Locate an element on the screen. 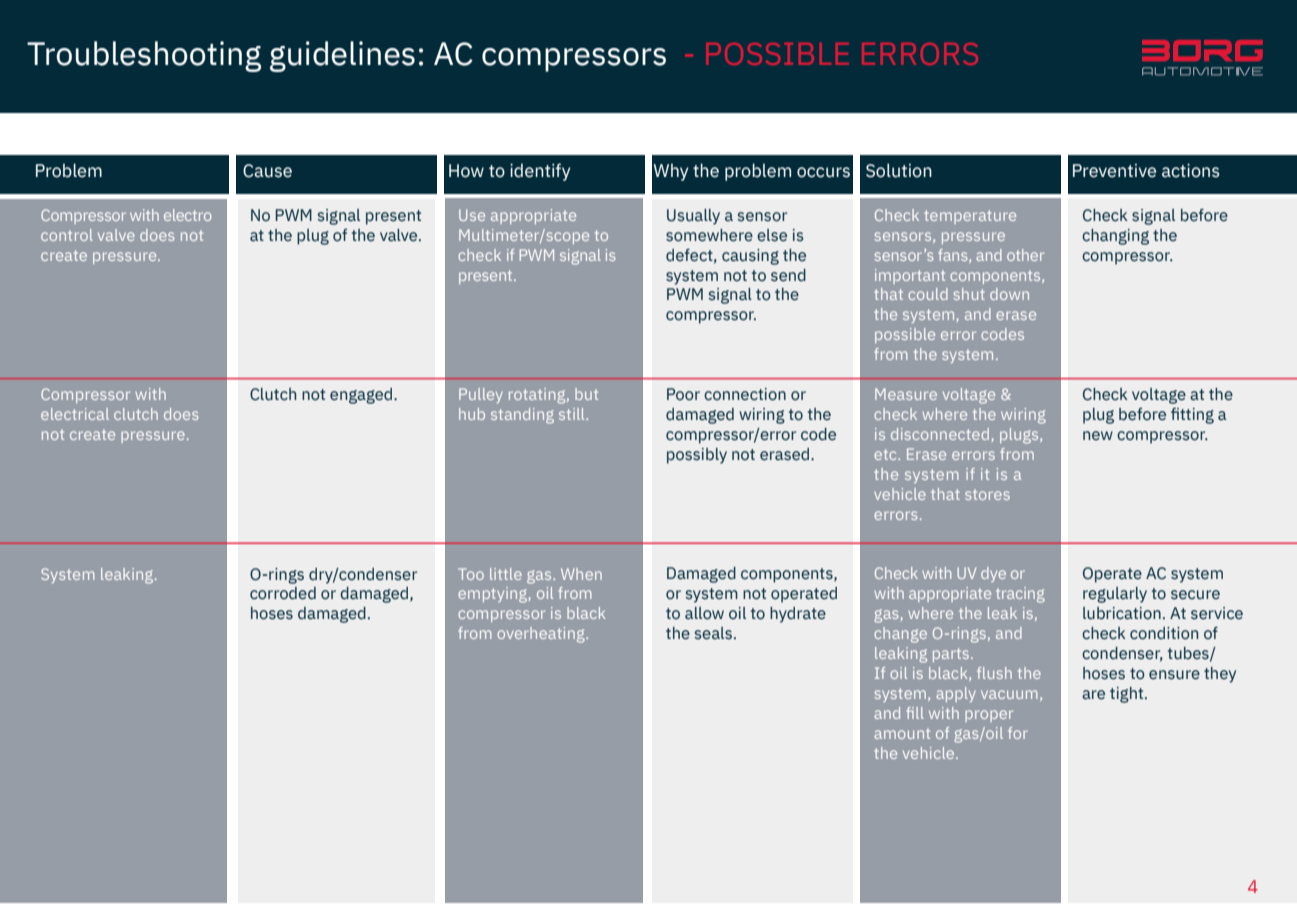 This screenshot has height=924, width=1297. amount is located at coordinates (902, 733).
